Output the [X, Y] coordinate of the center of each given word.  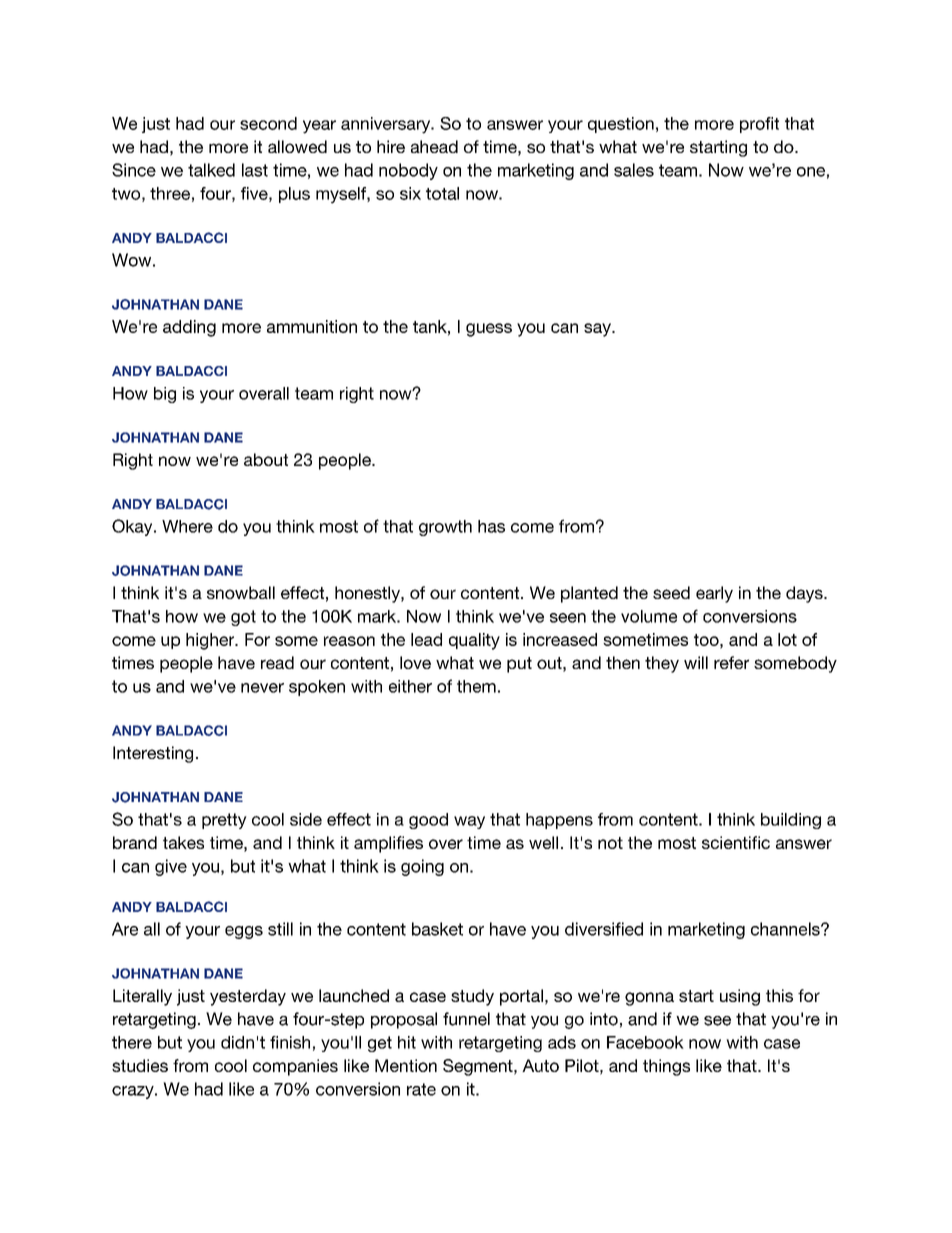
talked [211, 170]
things [666, 1067]
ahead [434, 146]
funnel [466, 1019]
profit [759, 125]
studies [140, 1065]
